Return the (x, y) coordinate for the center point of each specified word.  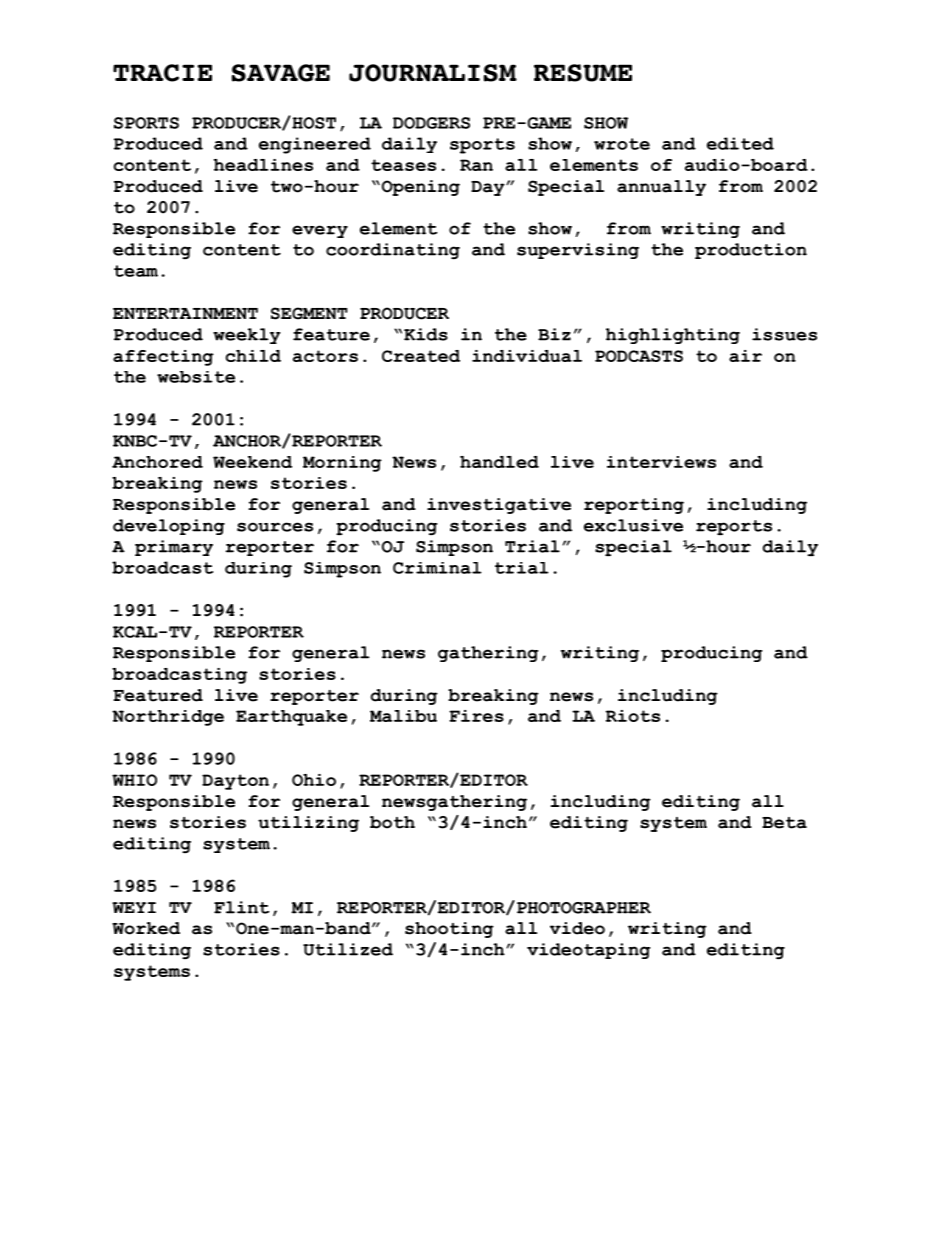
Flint (241, 907)
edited (740, 143)
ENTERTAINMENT (185, 313)
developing (169, 527)
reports (734, 527)
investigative (499, 506)
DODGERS (431, 123)
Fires (476, 716)
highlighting (673, 336)
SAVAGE (281, 73)
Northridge (168, 718)
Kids (426, 334)
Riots (633, 716)
